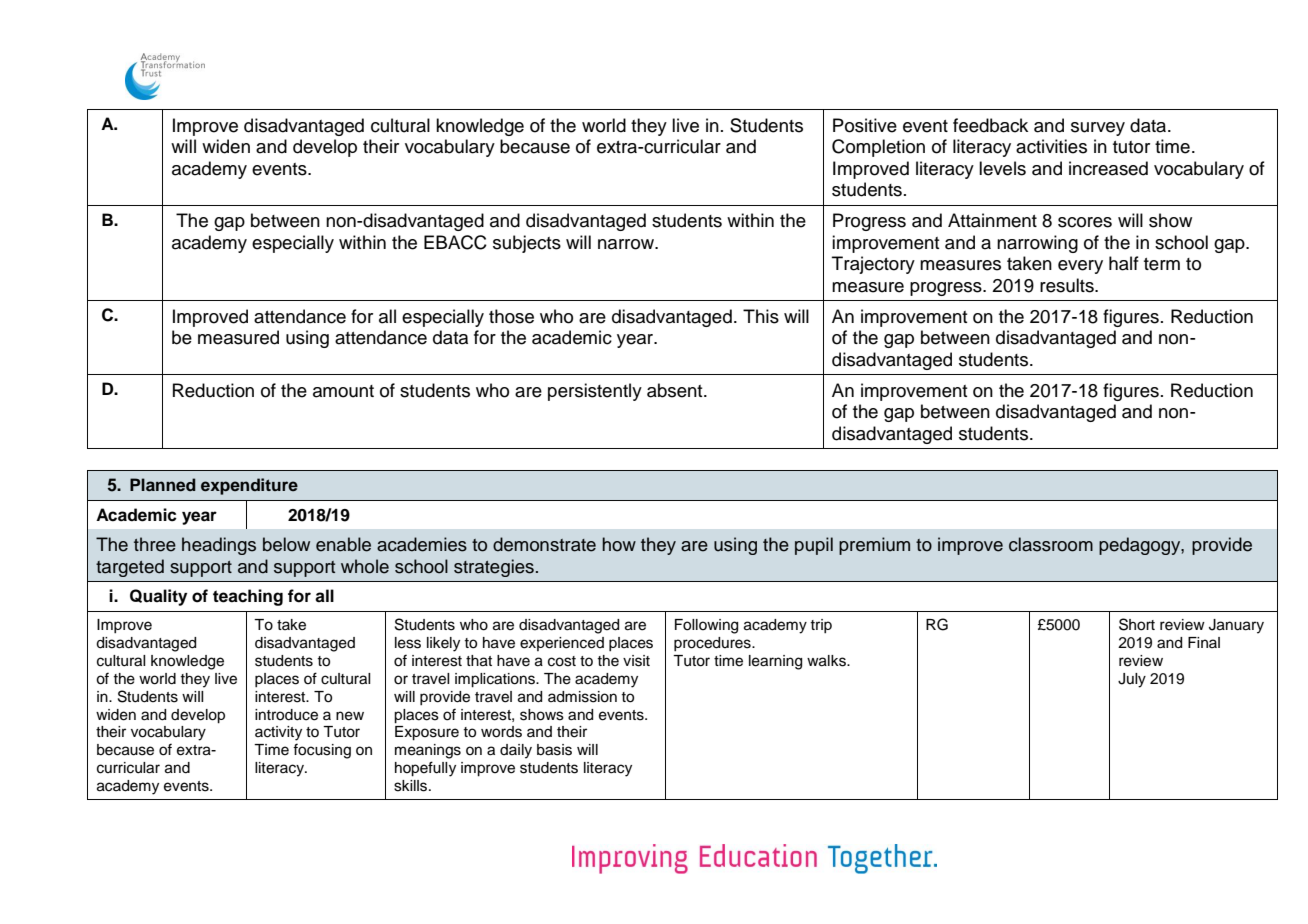  Describe the element at coordinates (286, 544) in the page. I see `below` at that location.
